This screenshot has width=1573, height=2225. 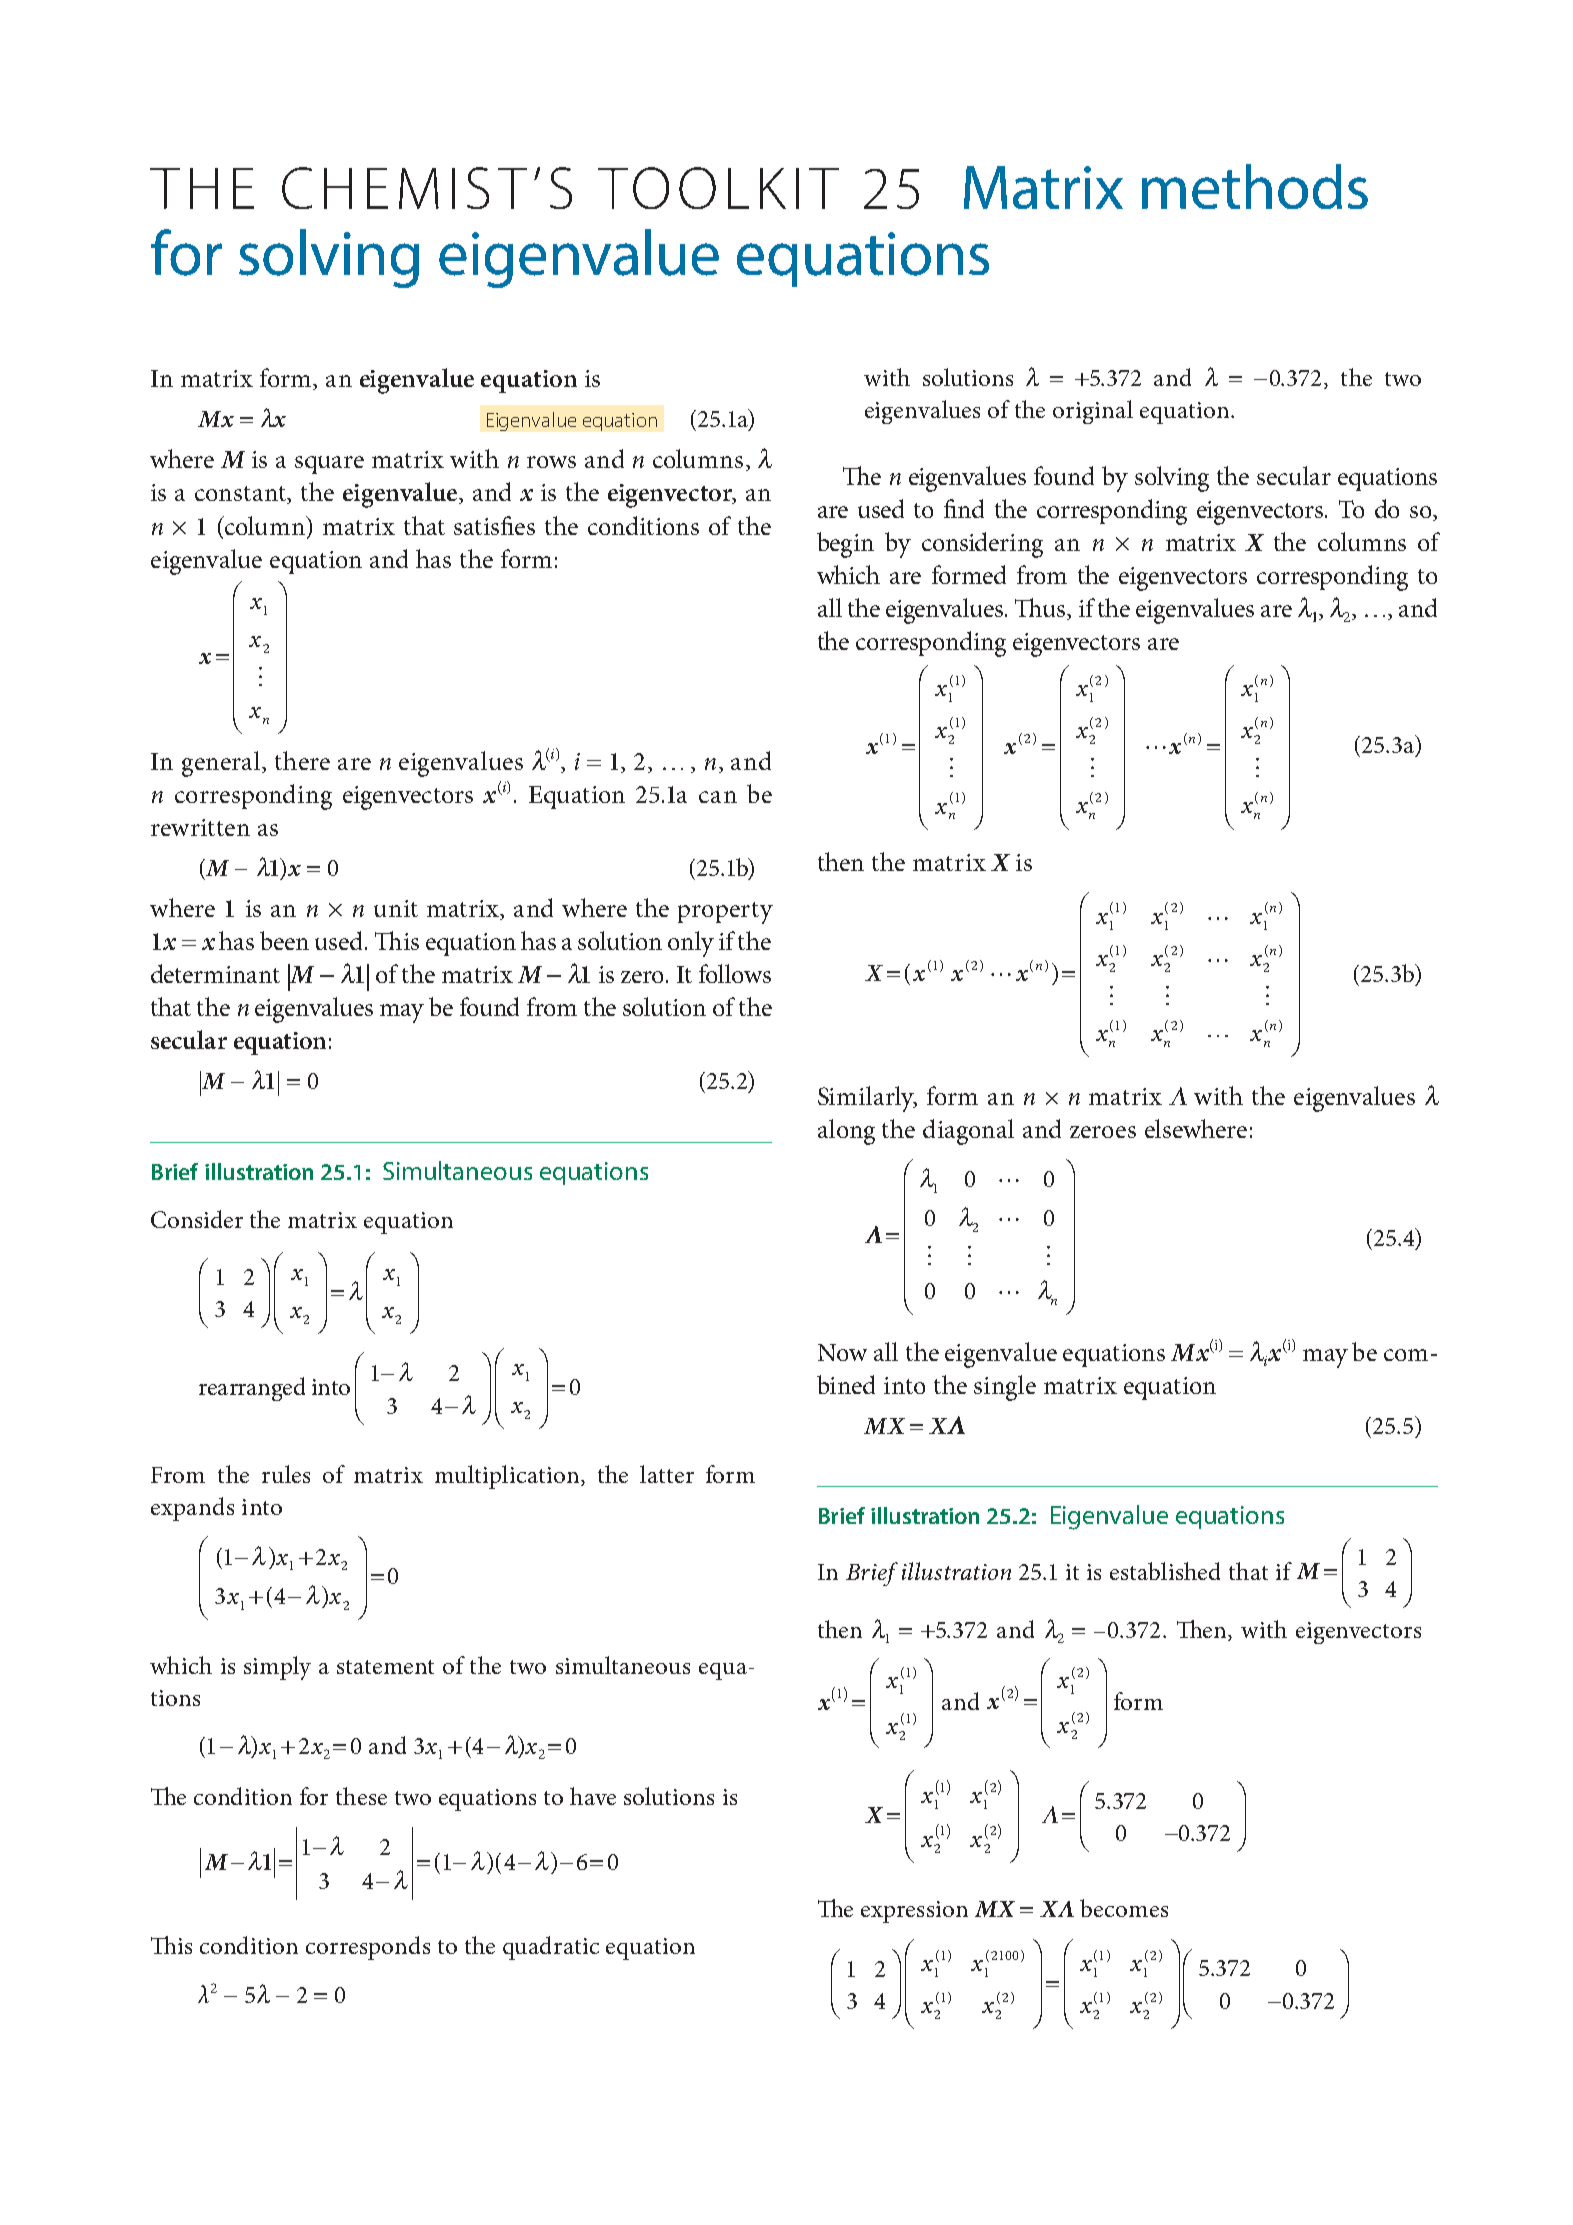 I want to click on methods, so click(x=1255, y=186).
